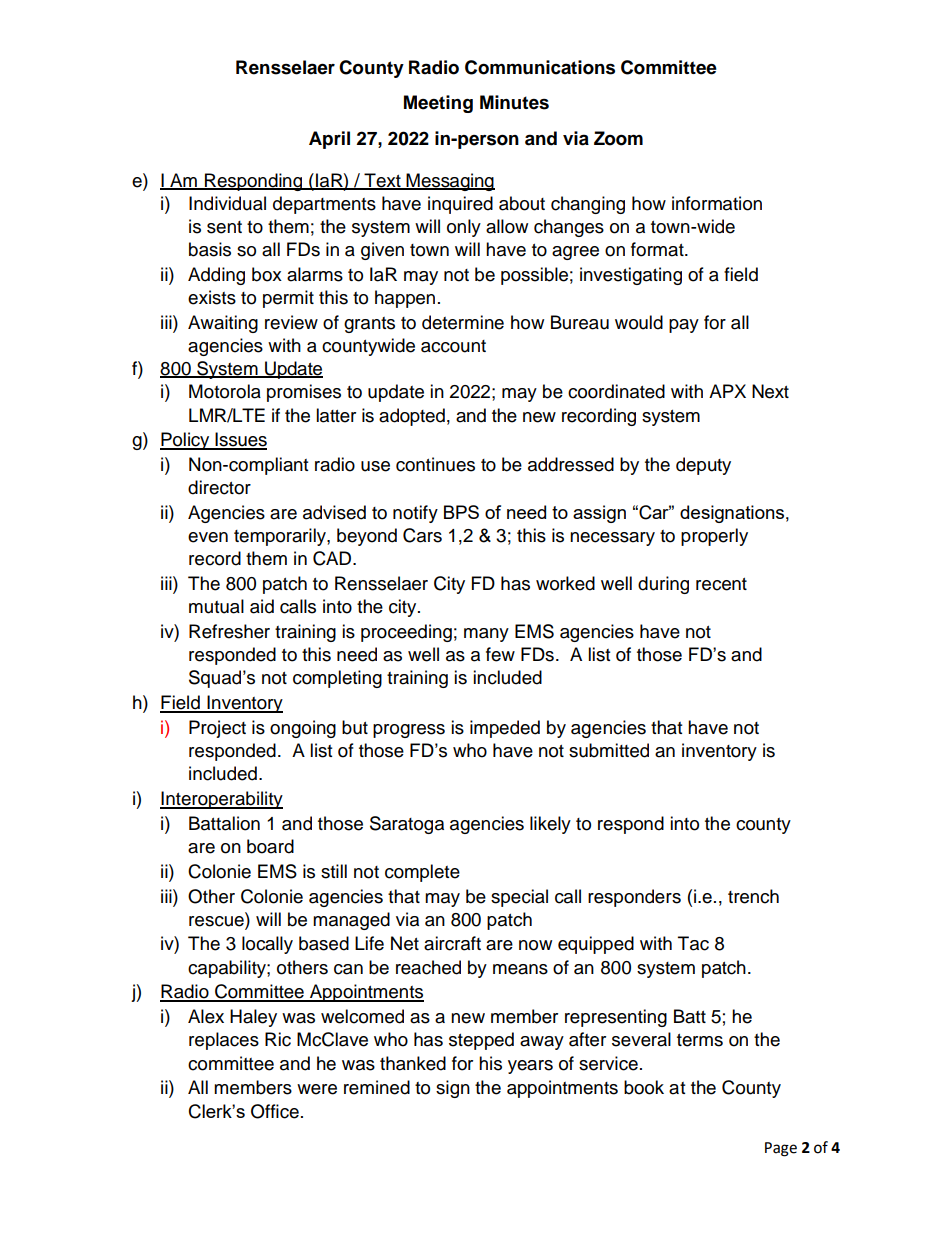 This image has width=952, height=1233. I want to click on Minutes, so click(514, 102).
